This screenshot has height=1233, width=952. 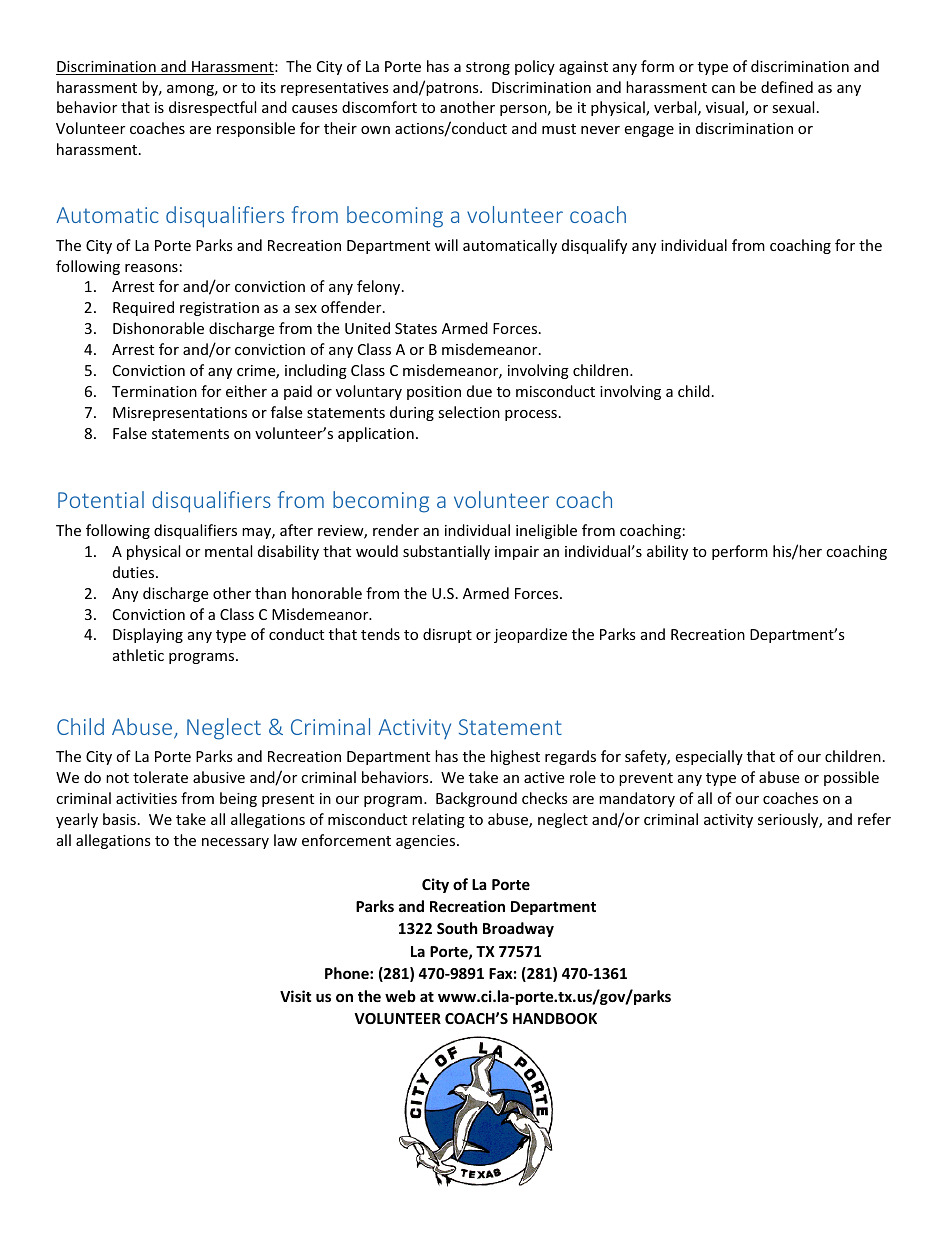 I want to click on States, so click(x=416, y=328).
